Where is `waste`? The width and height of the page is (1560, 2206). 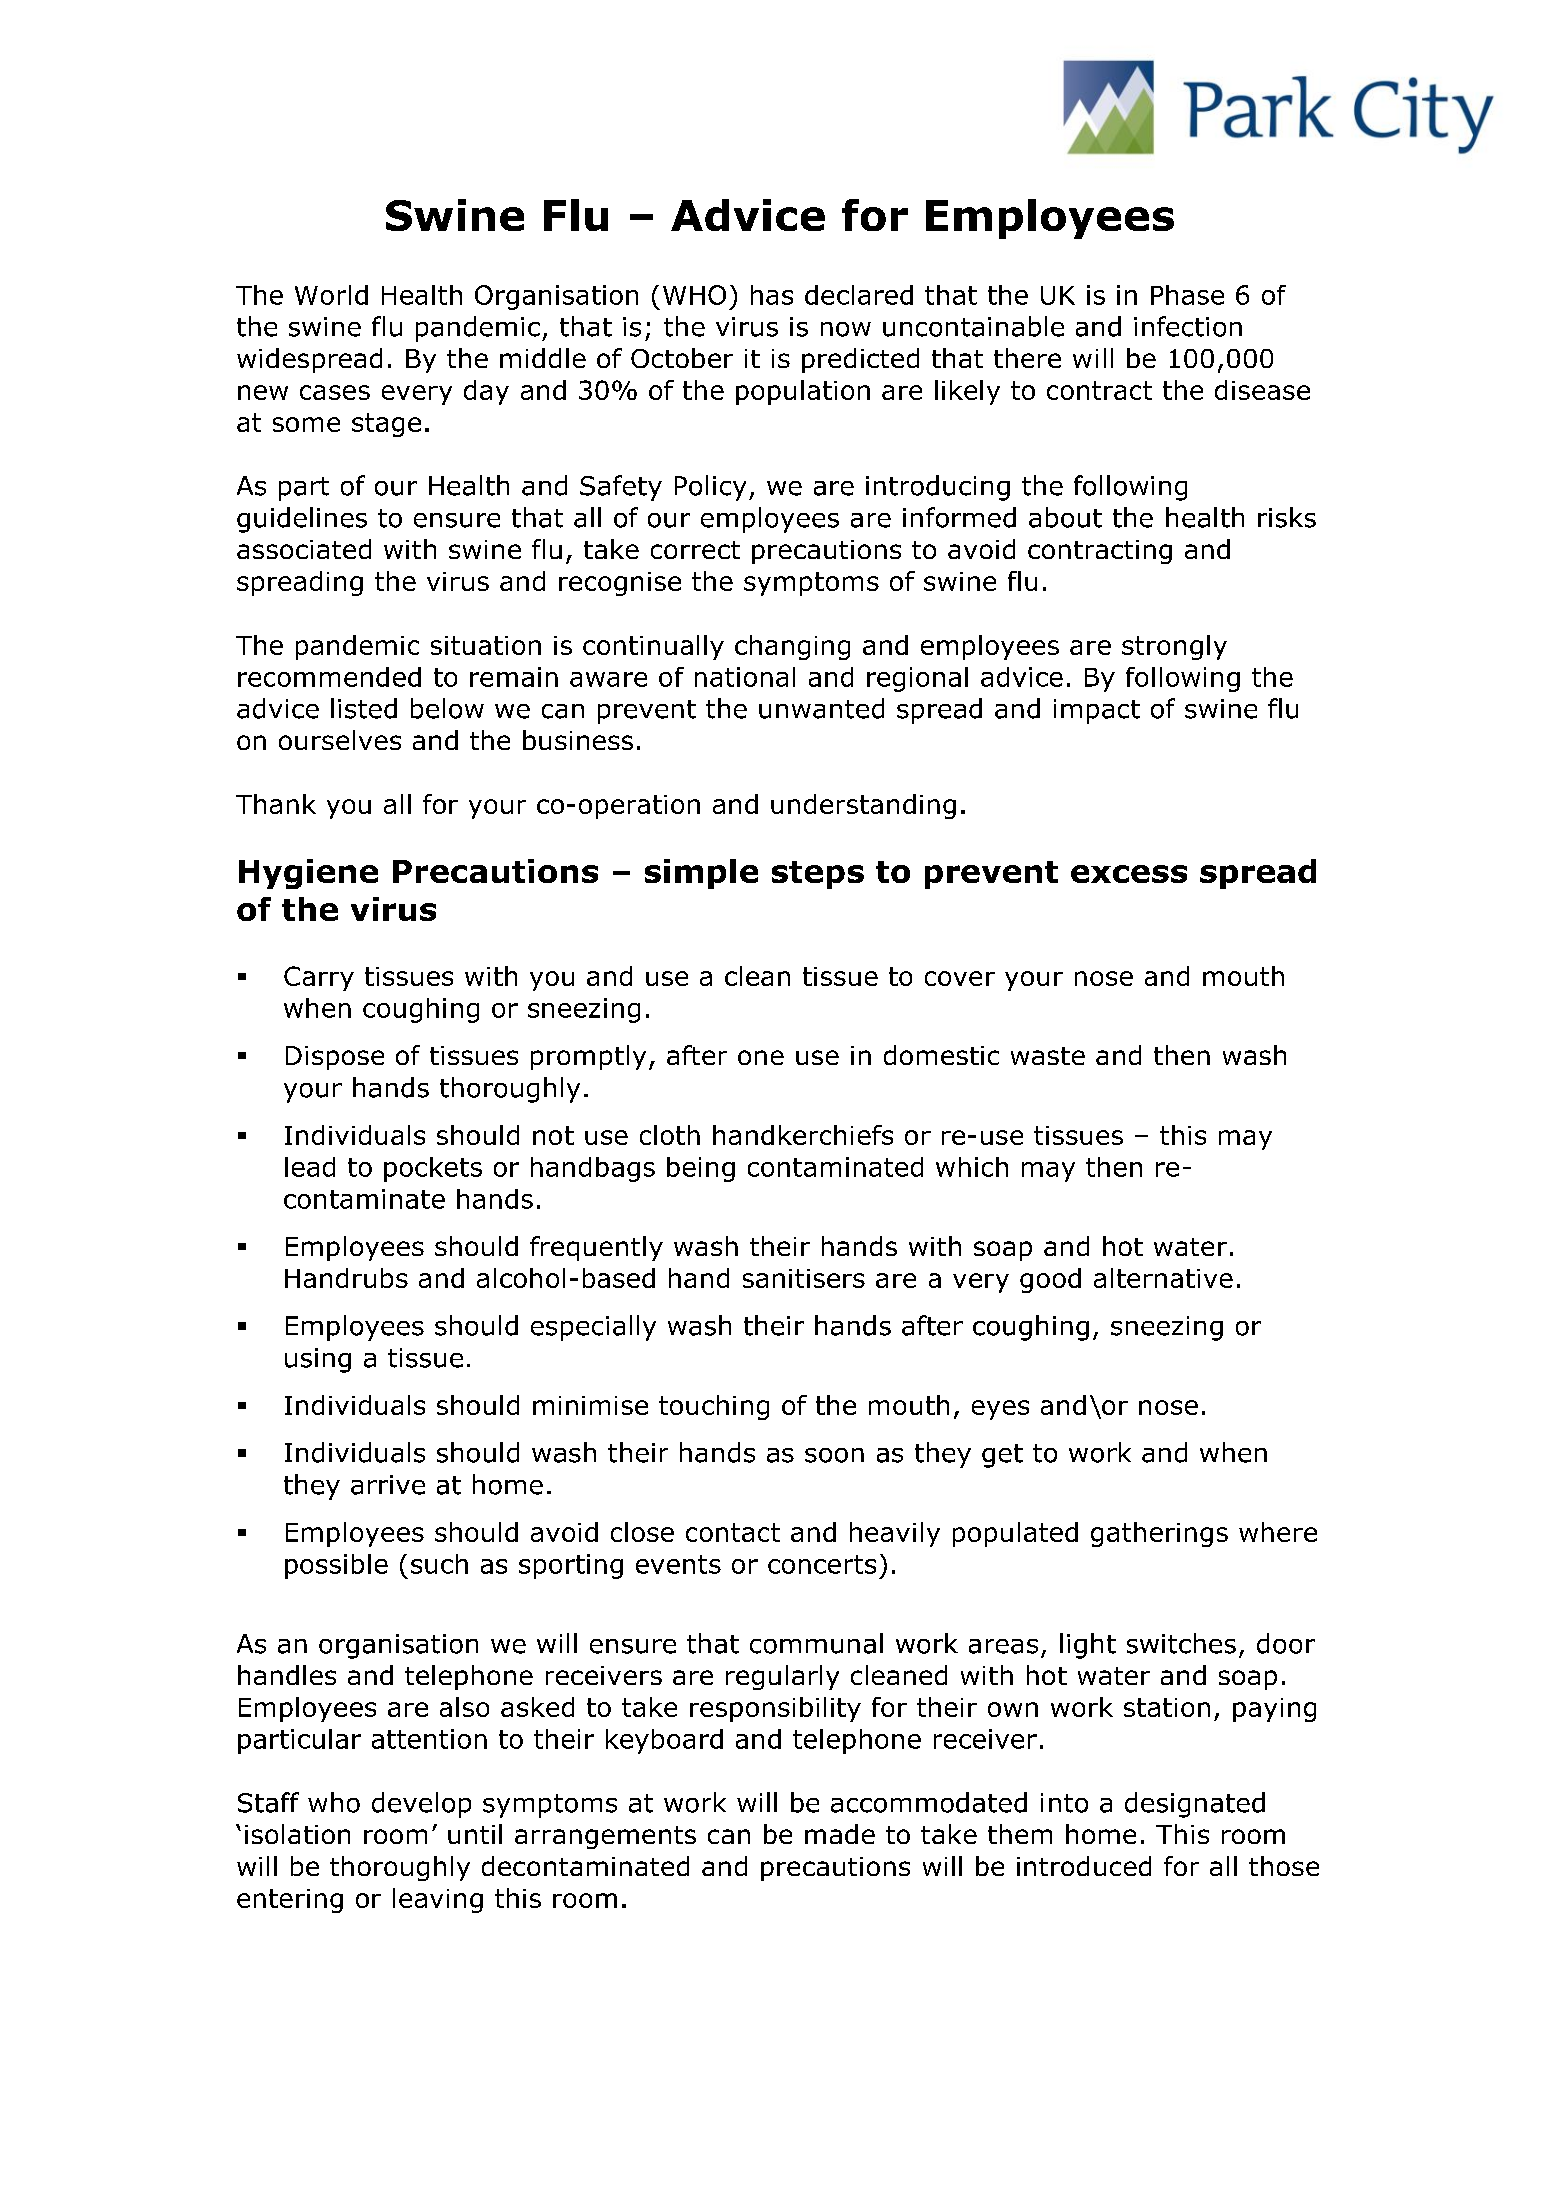 waste is located at coordinates (1048, 1056).
